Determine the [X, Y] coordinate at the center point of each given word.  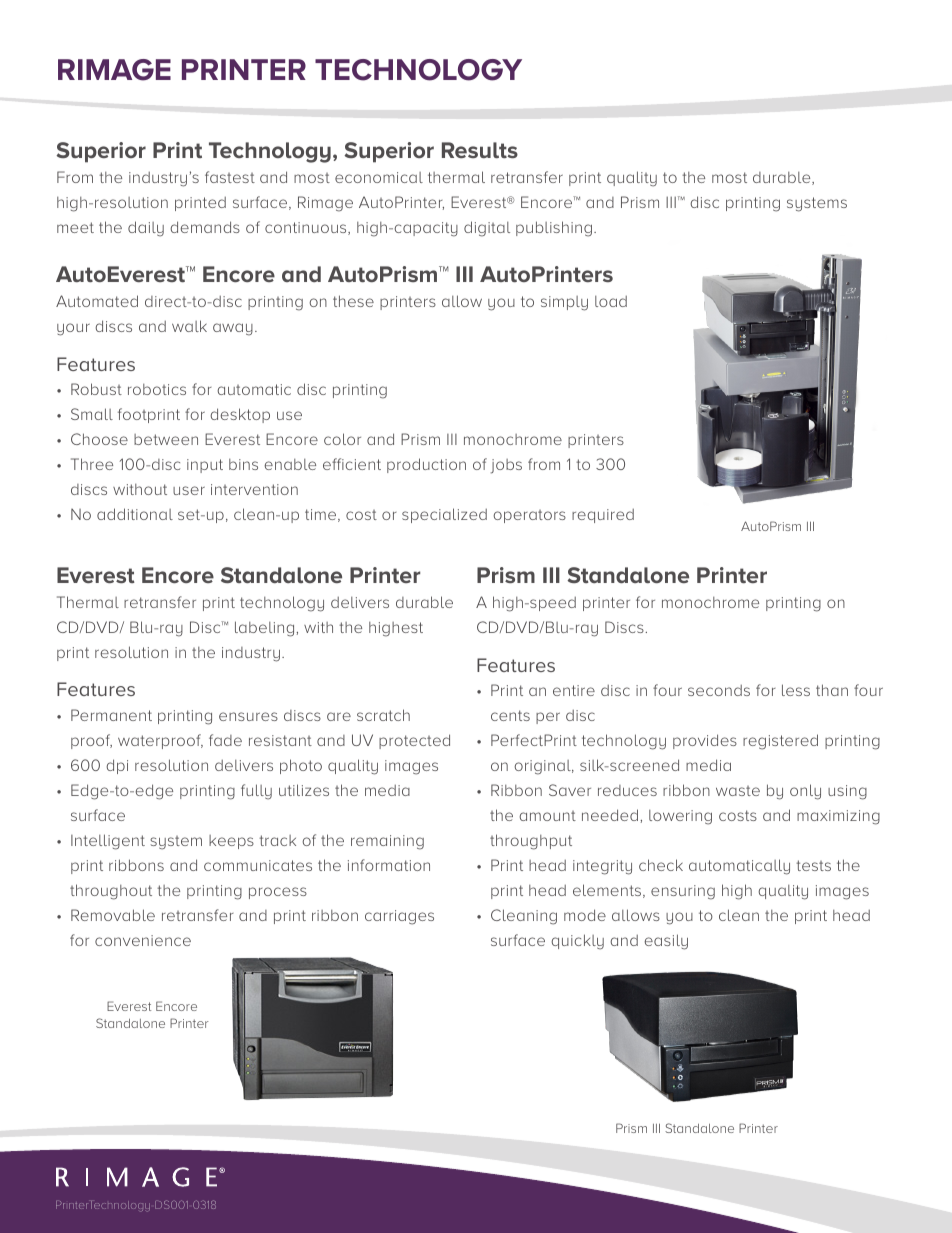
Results [480, 150]
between [166, 439]
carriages [399, 917]
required [603, 516]
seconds [719, 690]
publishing [554, 229]
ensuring [683, 892]
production [426, 465]
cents [510, 715]
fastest [230, 177]
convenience [143, 940]
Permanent [111, 715]
